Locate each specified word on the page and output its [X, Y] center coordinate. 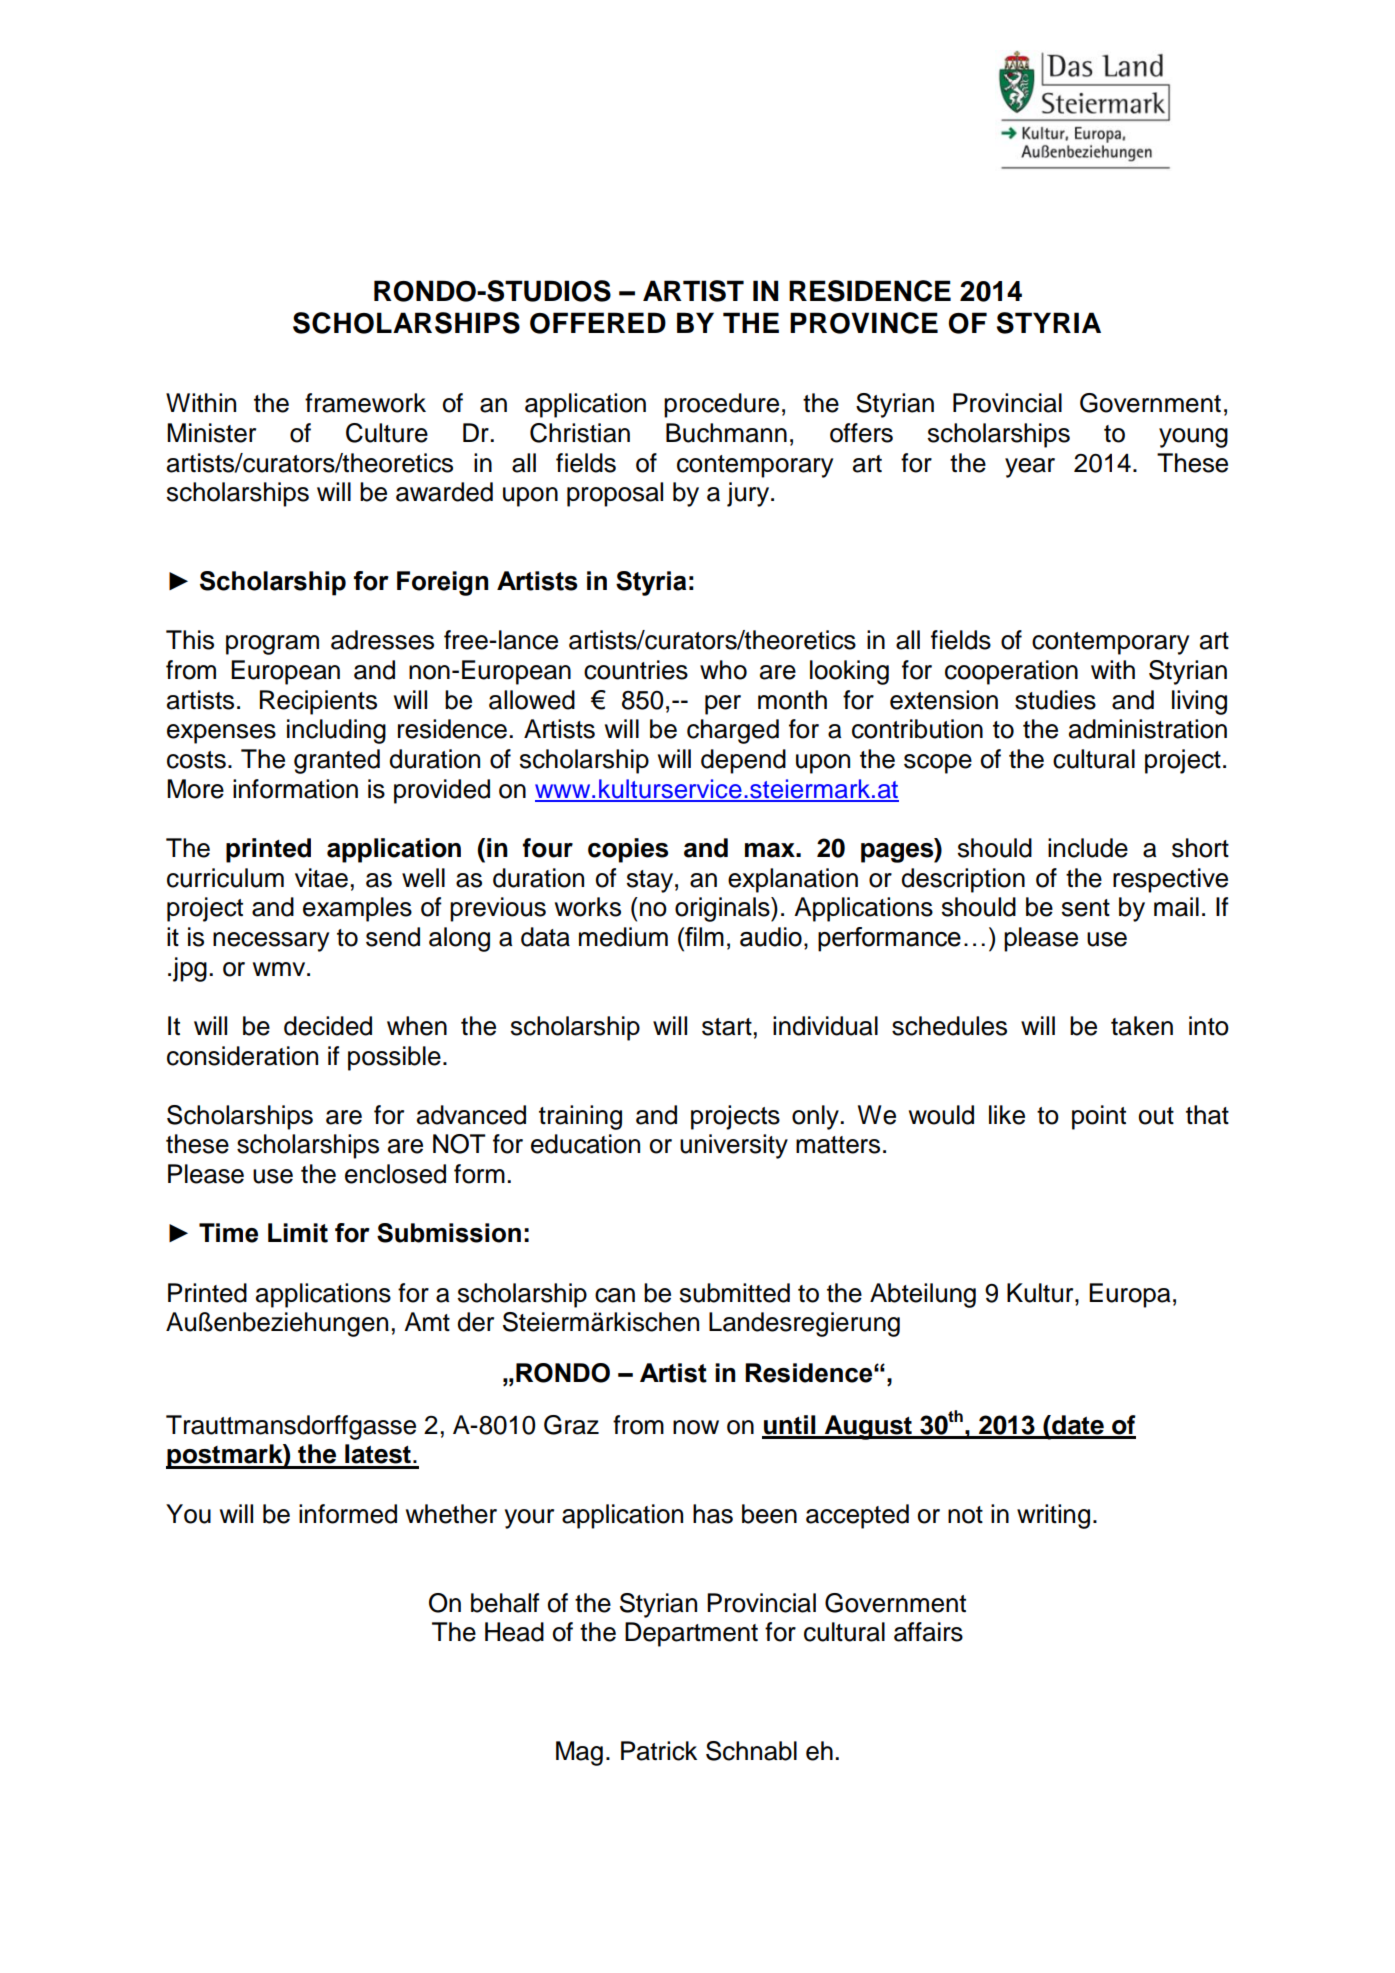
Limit [298, 1233]
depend [743, 761]
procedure [721, 405]
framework [365, 403]
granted [337, 761]
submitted [735, 1293]
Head [514, 1632]
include [1088, 848]
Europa [1130, 1295]
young [1193, 438]
